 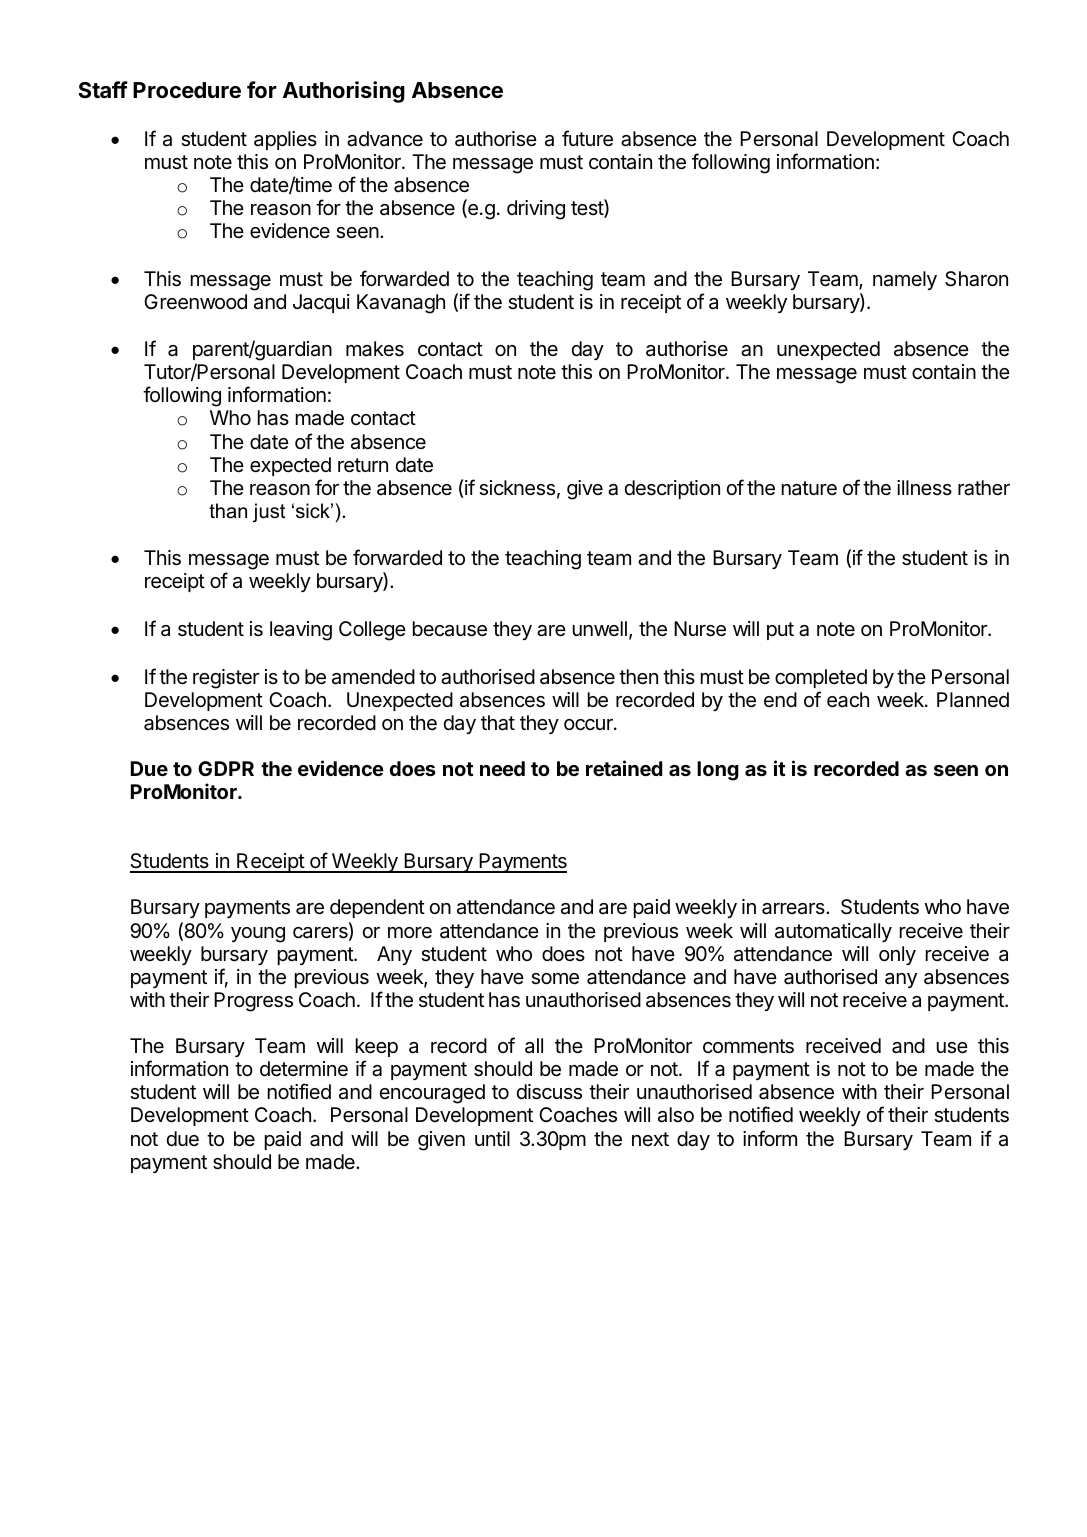 What do you see at coordinates (905, 280) in the screenshot?
I see `namely` at bounding box center [905, 280].
